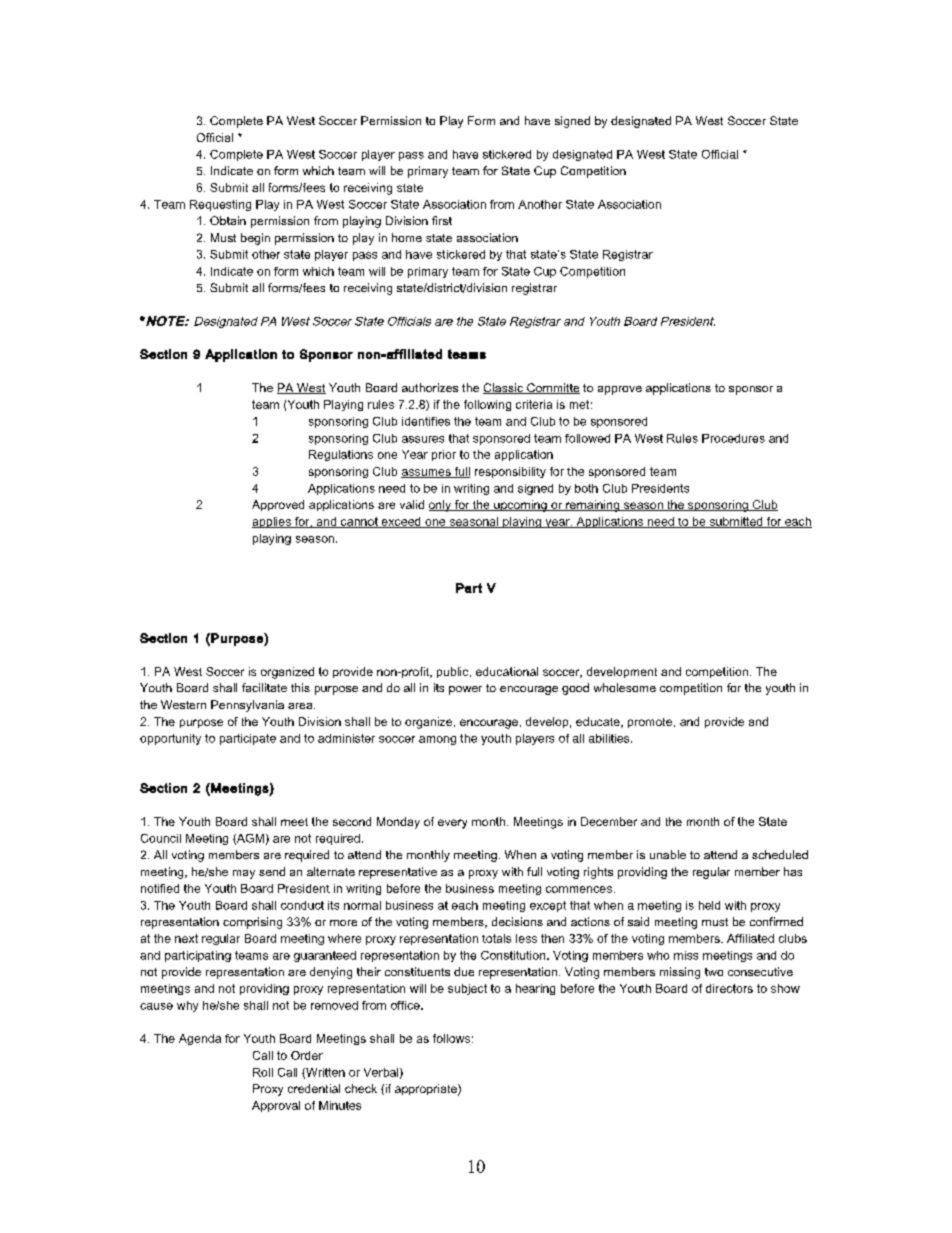 The height and width of the screenshot is (1233, 952). What do you see at coordinates (442, 220) in the screenshot?
I see `first` at bounding box center [442, 220].
